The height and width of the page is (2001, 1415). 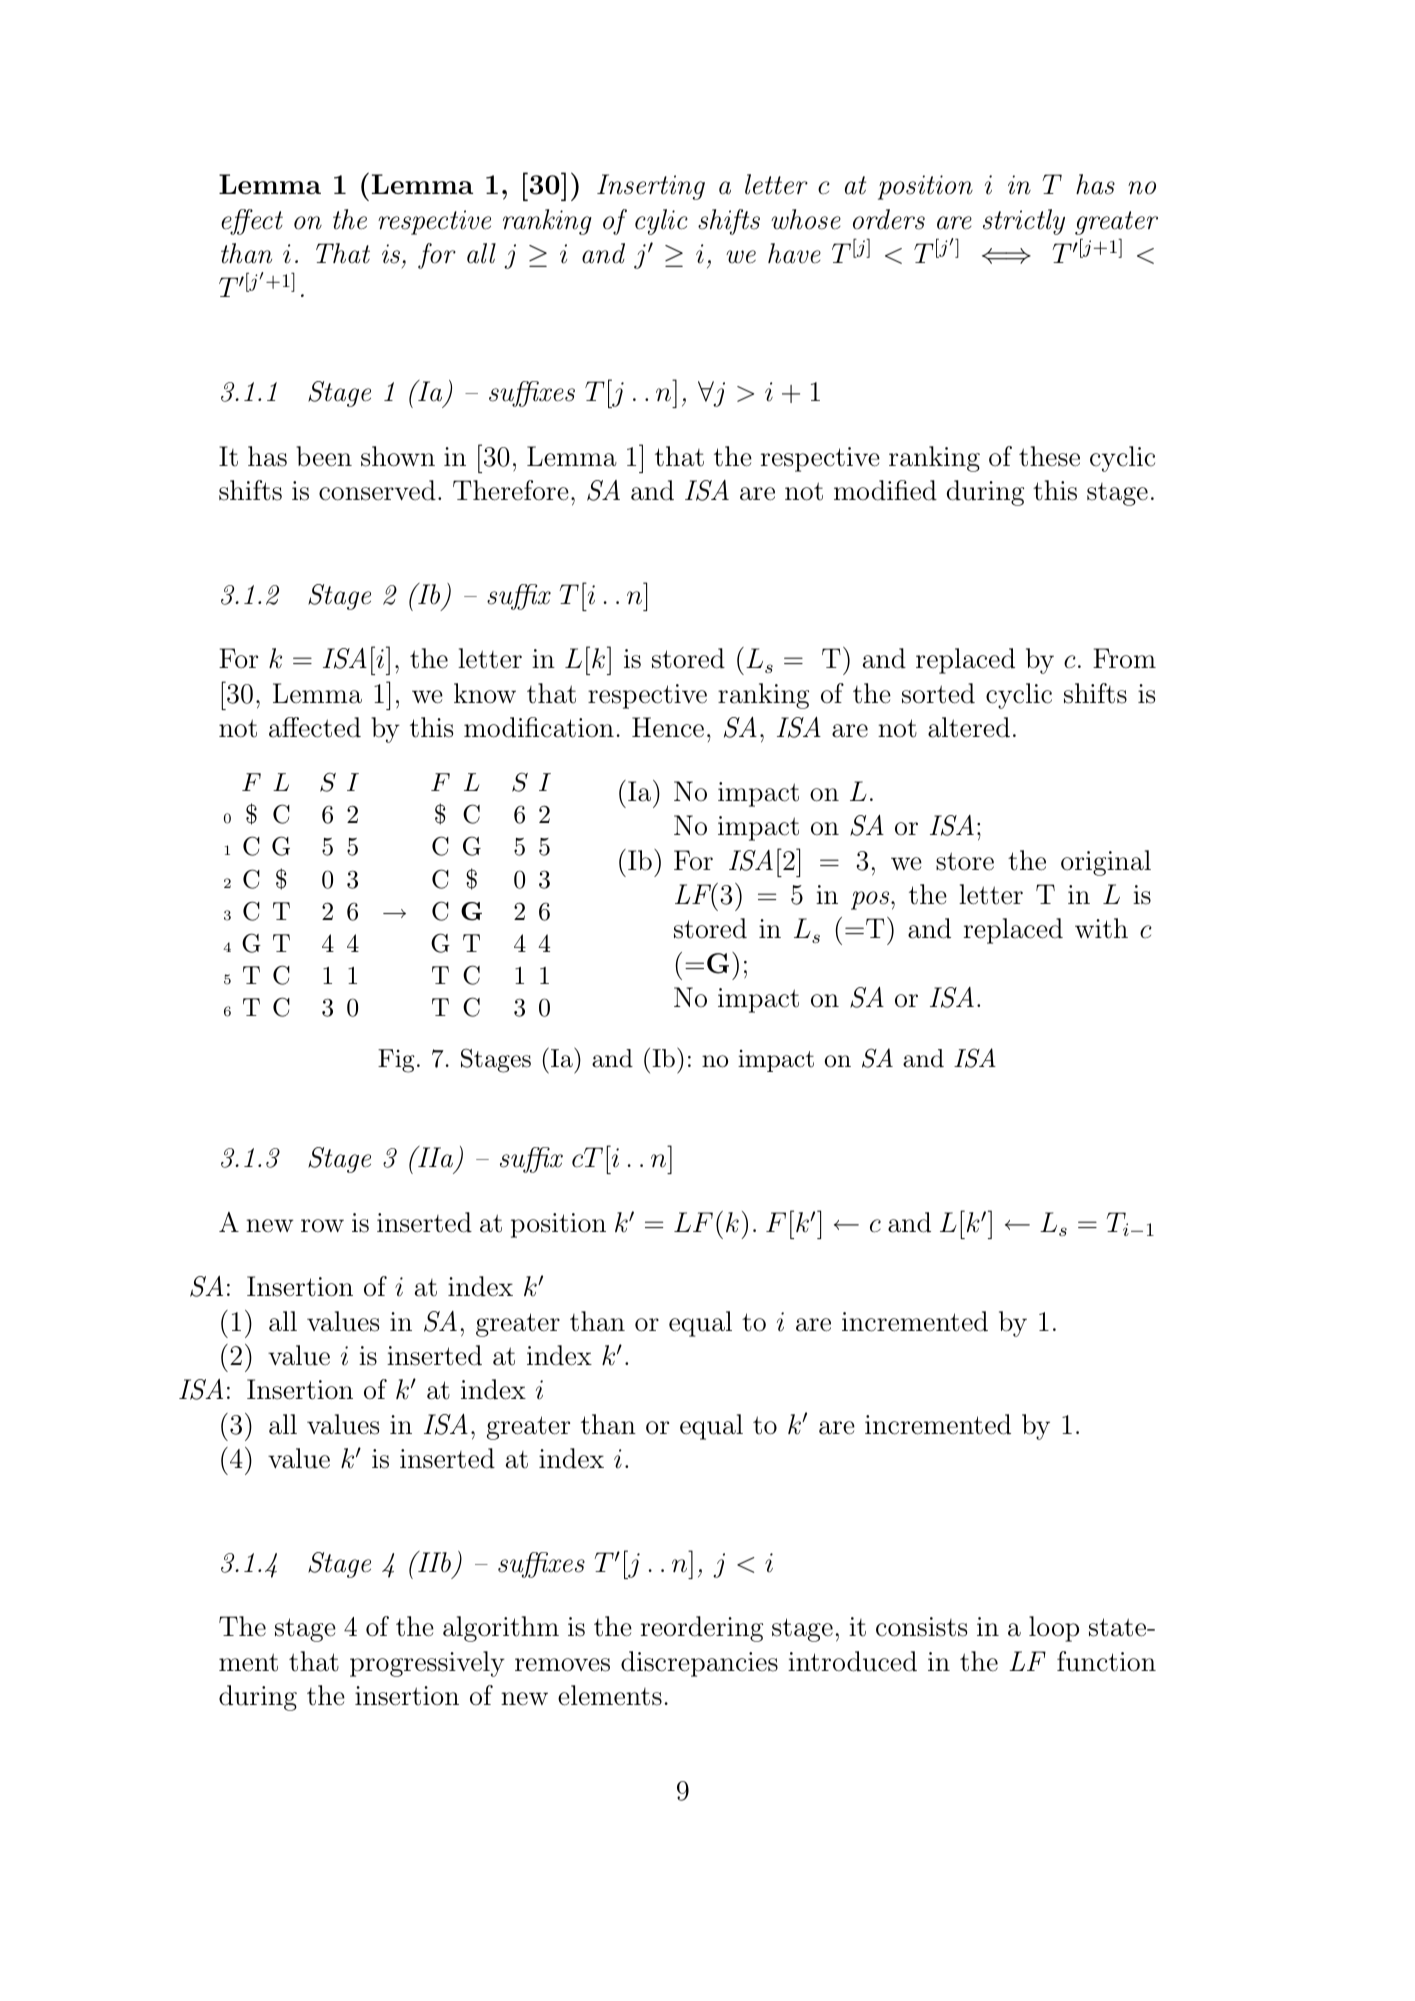 What do you see at coordinates (427, 1664) in the page?
I see `progressively` at bounding box center [427, 1664].
